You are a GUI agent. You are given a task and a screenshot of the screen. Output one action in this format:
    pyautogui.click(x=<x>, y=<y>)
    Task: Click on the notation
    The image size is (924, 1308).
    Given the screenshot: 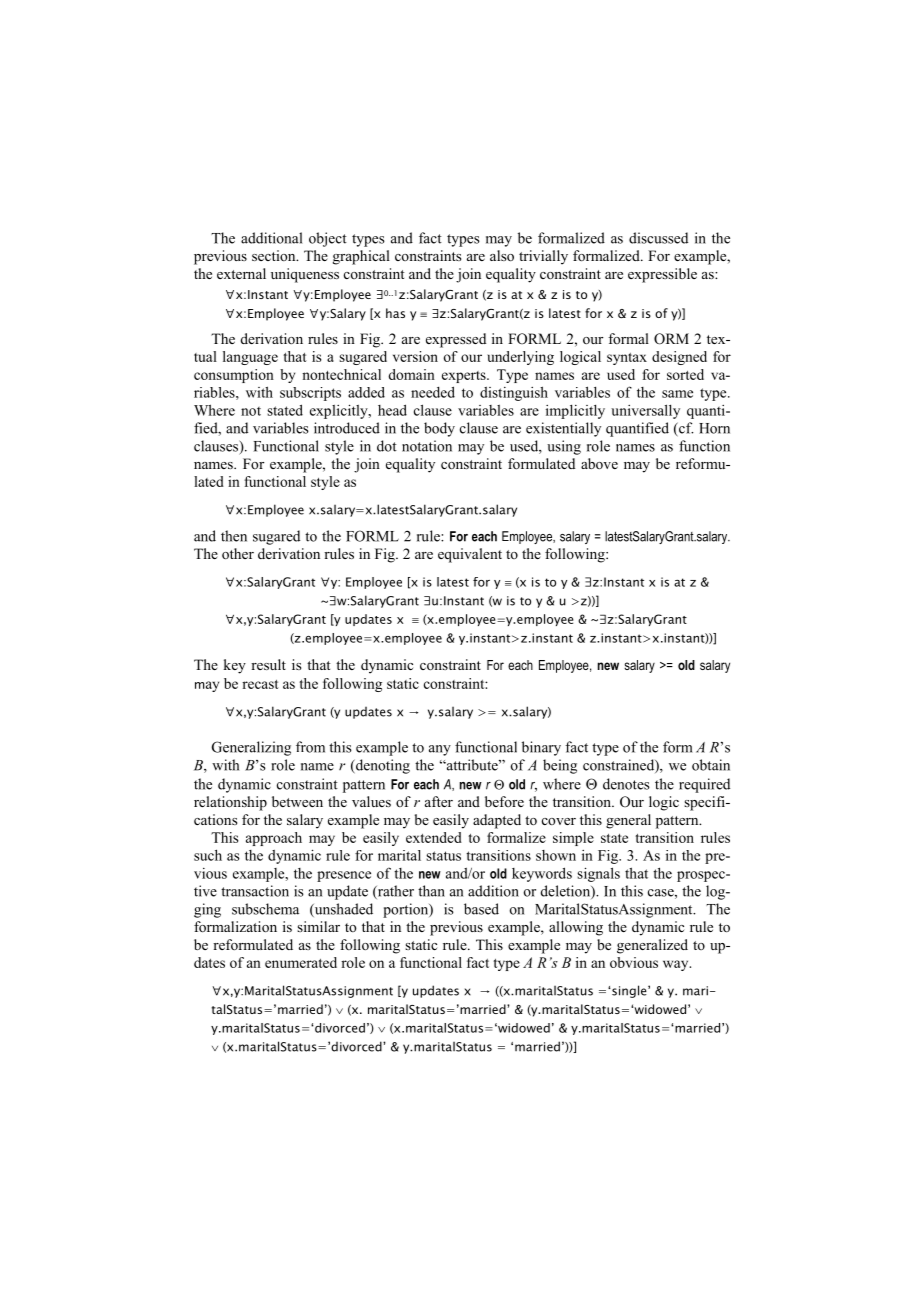 What is the action you would take?
    pyautogui.click(x=427, y=446)
